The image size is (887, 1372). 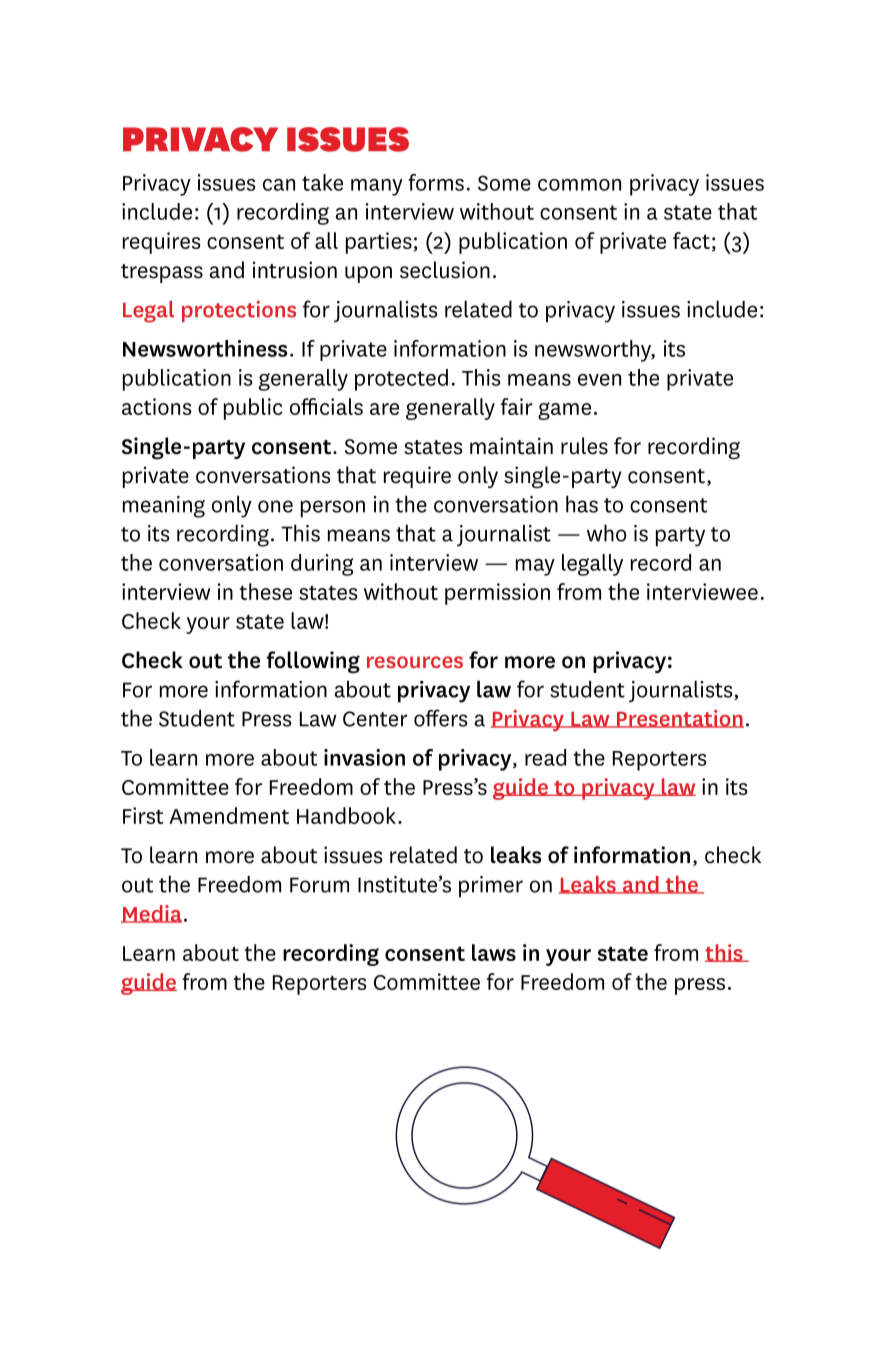 What do you see at coordinates (436, 182) in the screenshot?
I see `forms` at bounding box center [436, 182].
